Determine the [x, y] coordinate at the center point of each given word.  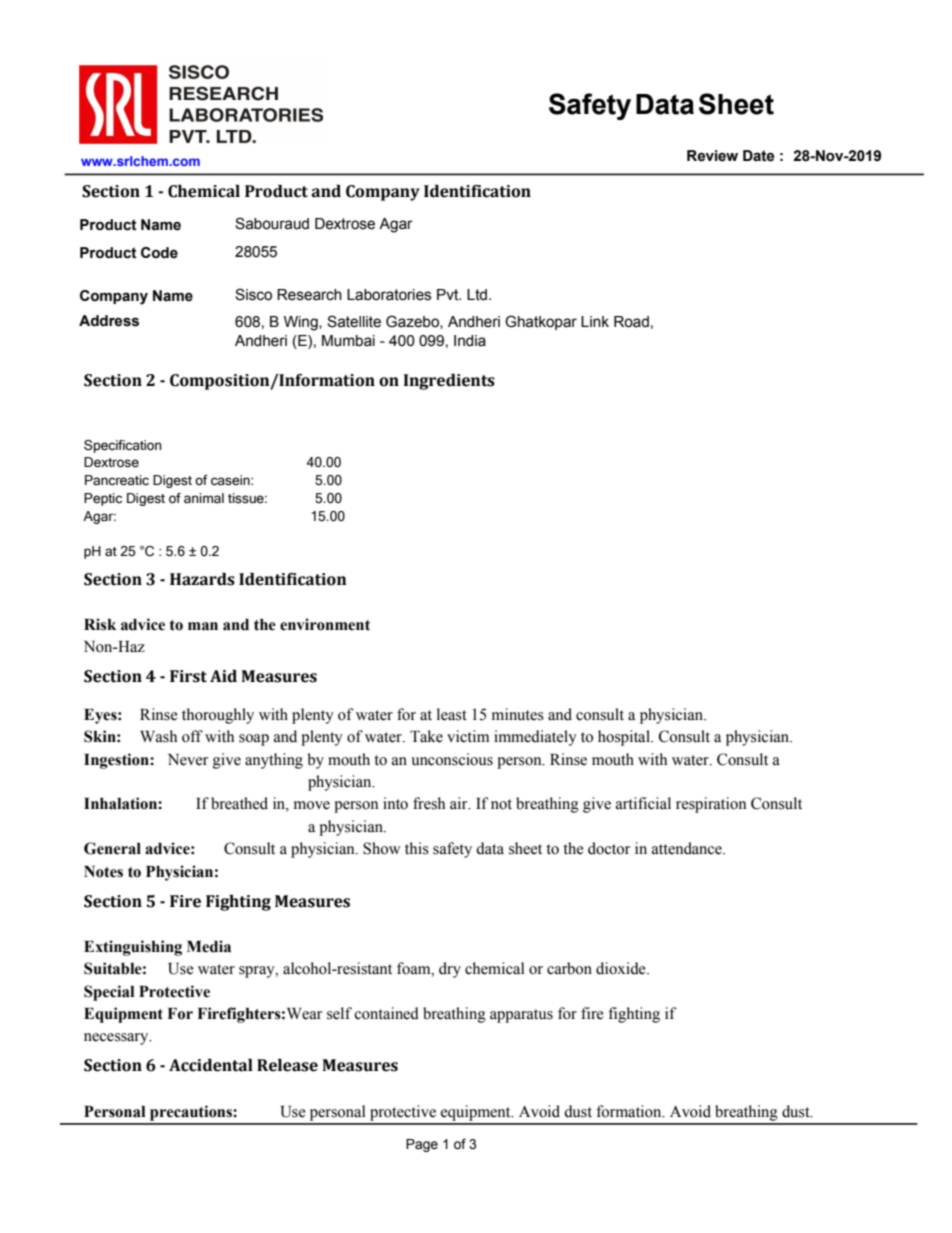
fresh [429, 803]
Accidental [211, 1065]
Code [159, 253]
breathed [239, 803]
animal [204, 498]
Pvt [449, 295]
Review [712, 156]
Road [631, 322]
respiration [711, 805]
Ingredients [449, 382]
